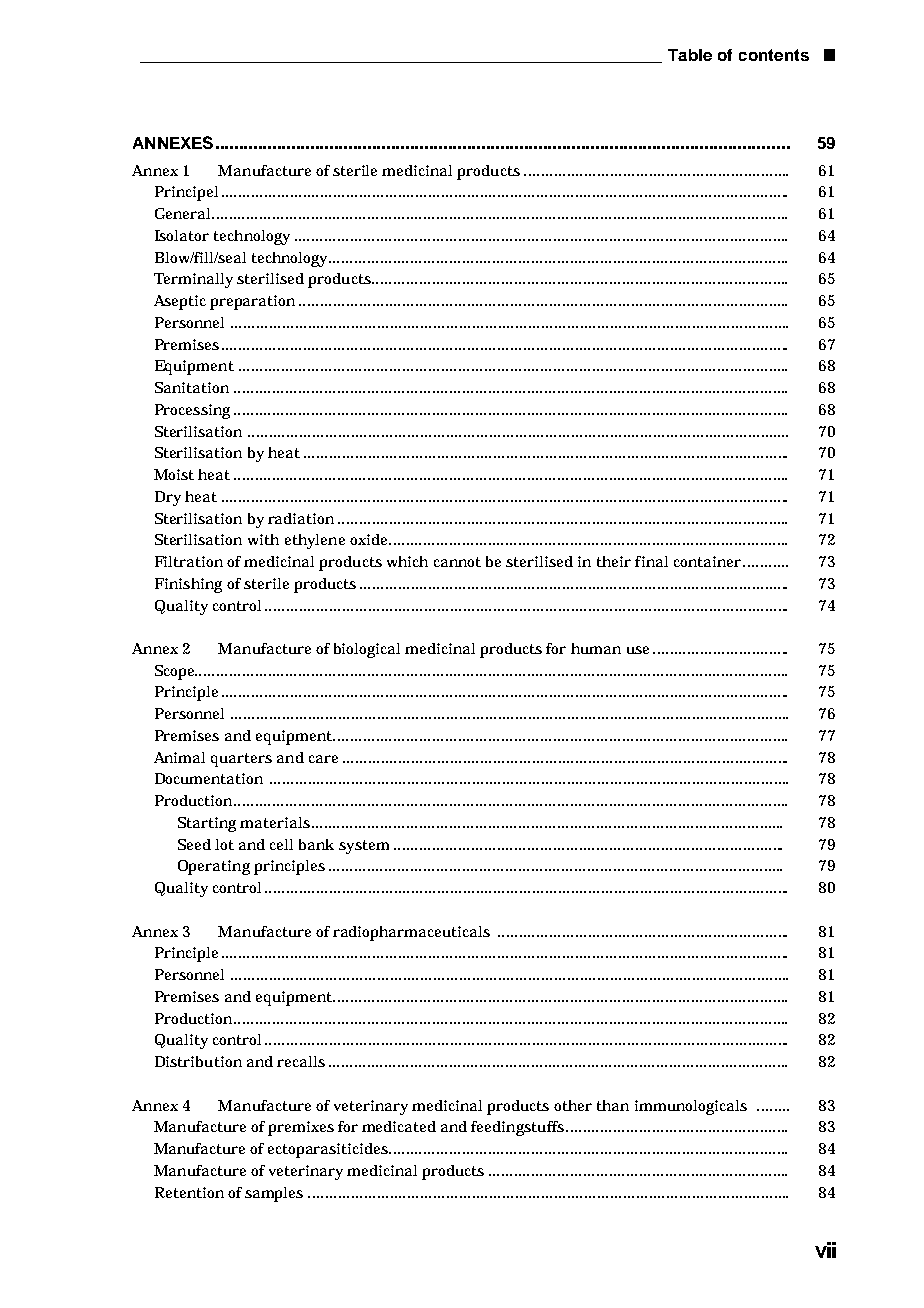 This screenshot has height=1308, width=924. Describe the element at coordinates (690, 55) in the screenshot. I see `Table` at that location.
